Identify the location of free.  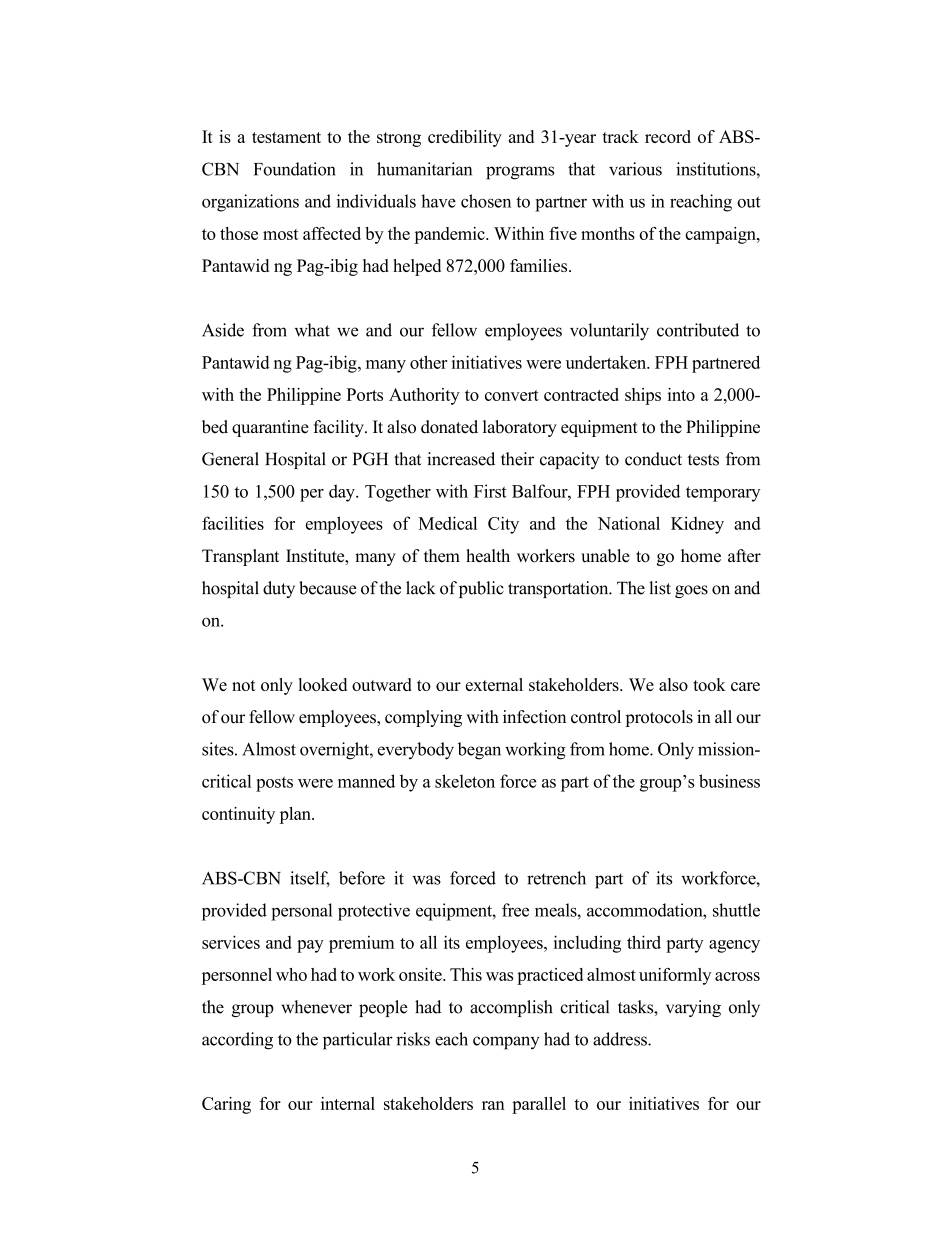
(515, 910).
